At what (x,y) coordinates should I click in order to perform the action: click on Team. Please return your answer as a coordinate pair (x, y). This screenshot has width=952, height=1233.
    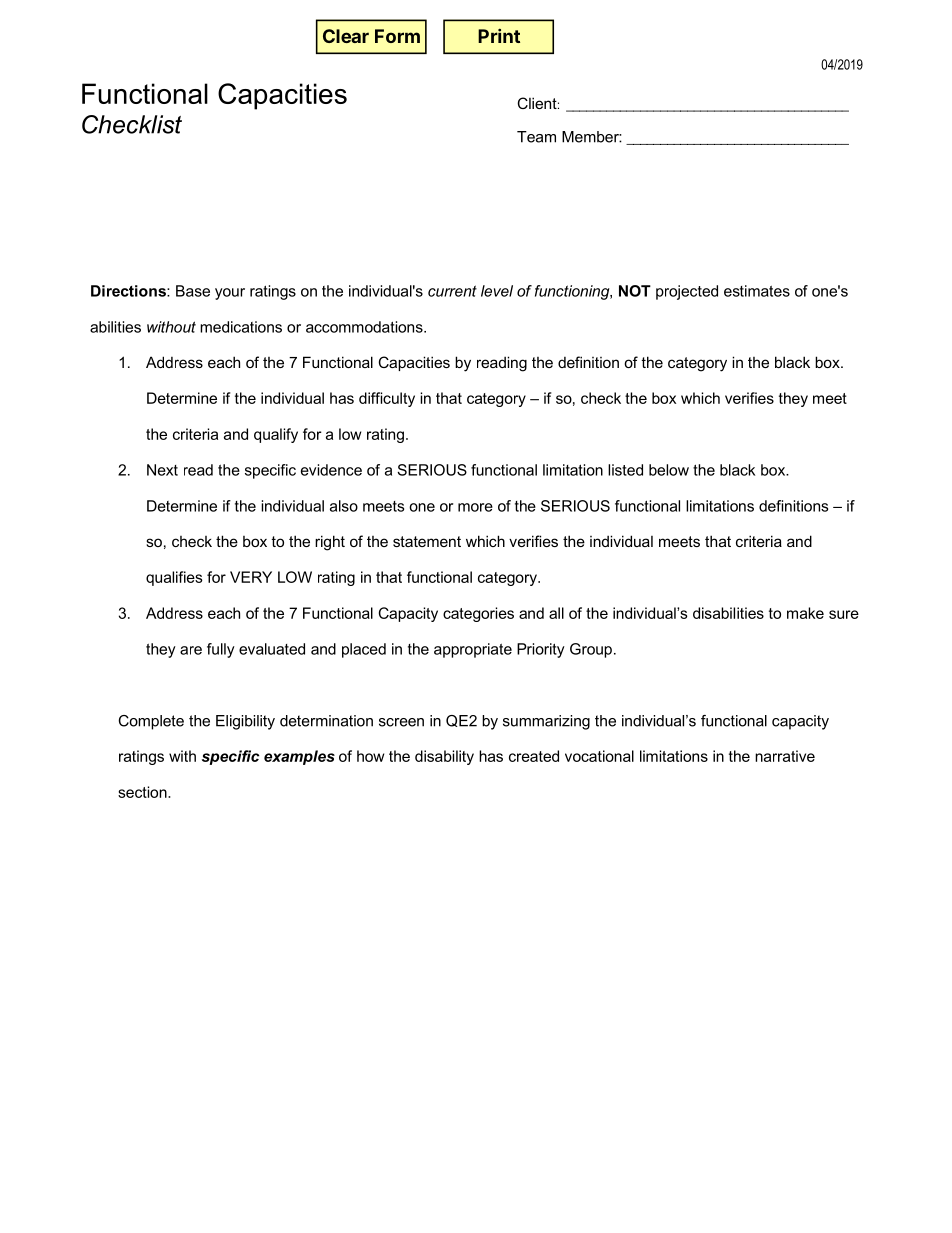
    Looking at the image, I should click on (536, 137).
